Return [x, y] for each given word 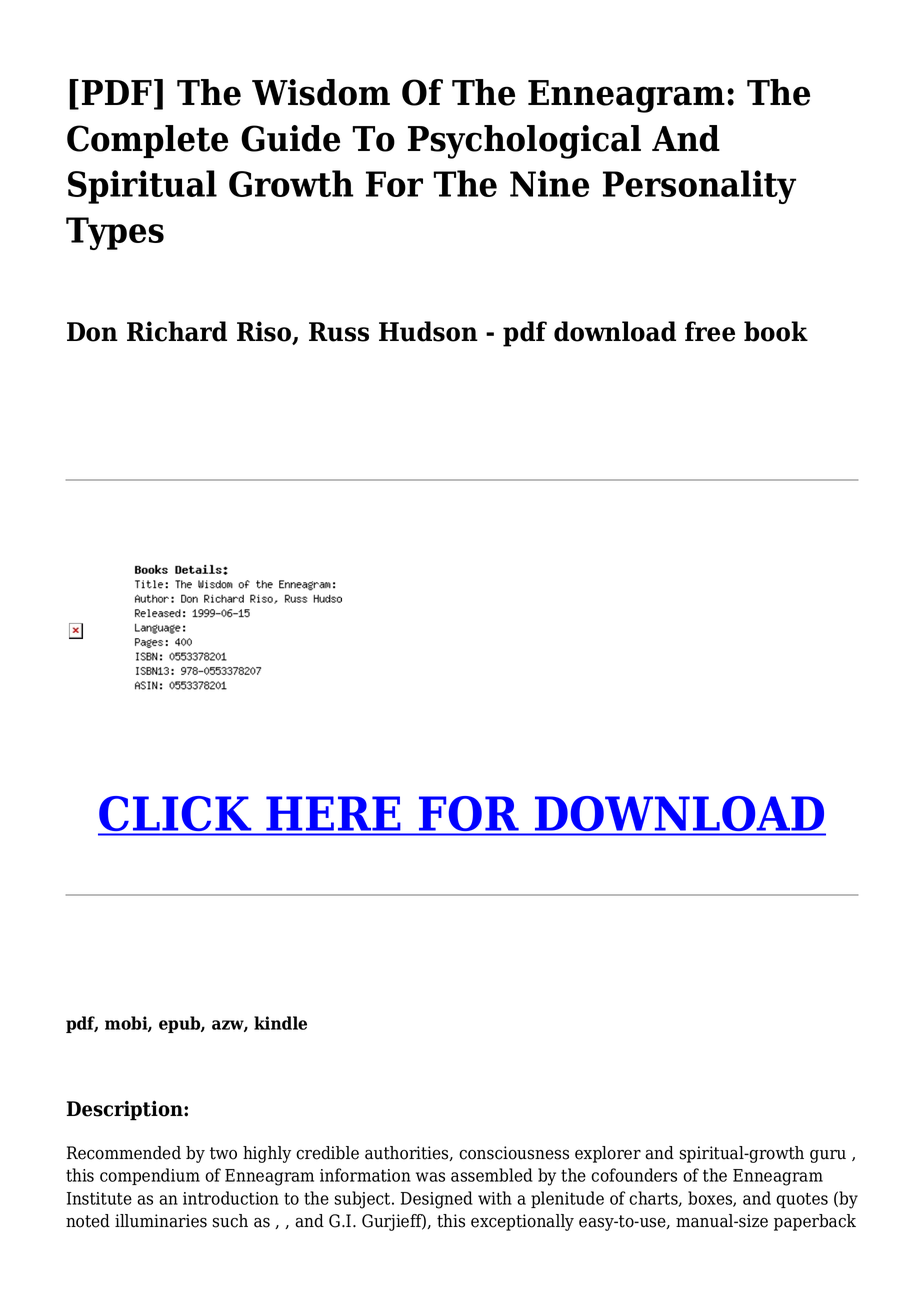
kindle [280, 1023]
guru [828, 1156]
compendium [150, 1176]
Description [126, 1111]
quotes [802, 1200]
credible [327, 1153]
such [230, 1221]
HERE [333, 813]
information [365, 1175]
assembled [492, 1175]
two [223, 1153]
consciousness [514, 1153]
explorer [608, 1154]
